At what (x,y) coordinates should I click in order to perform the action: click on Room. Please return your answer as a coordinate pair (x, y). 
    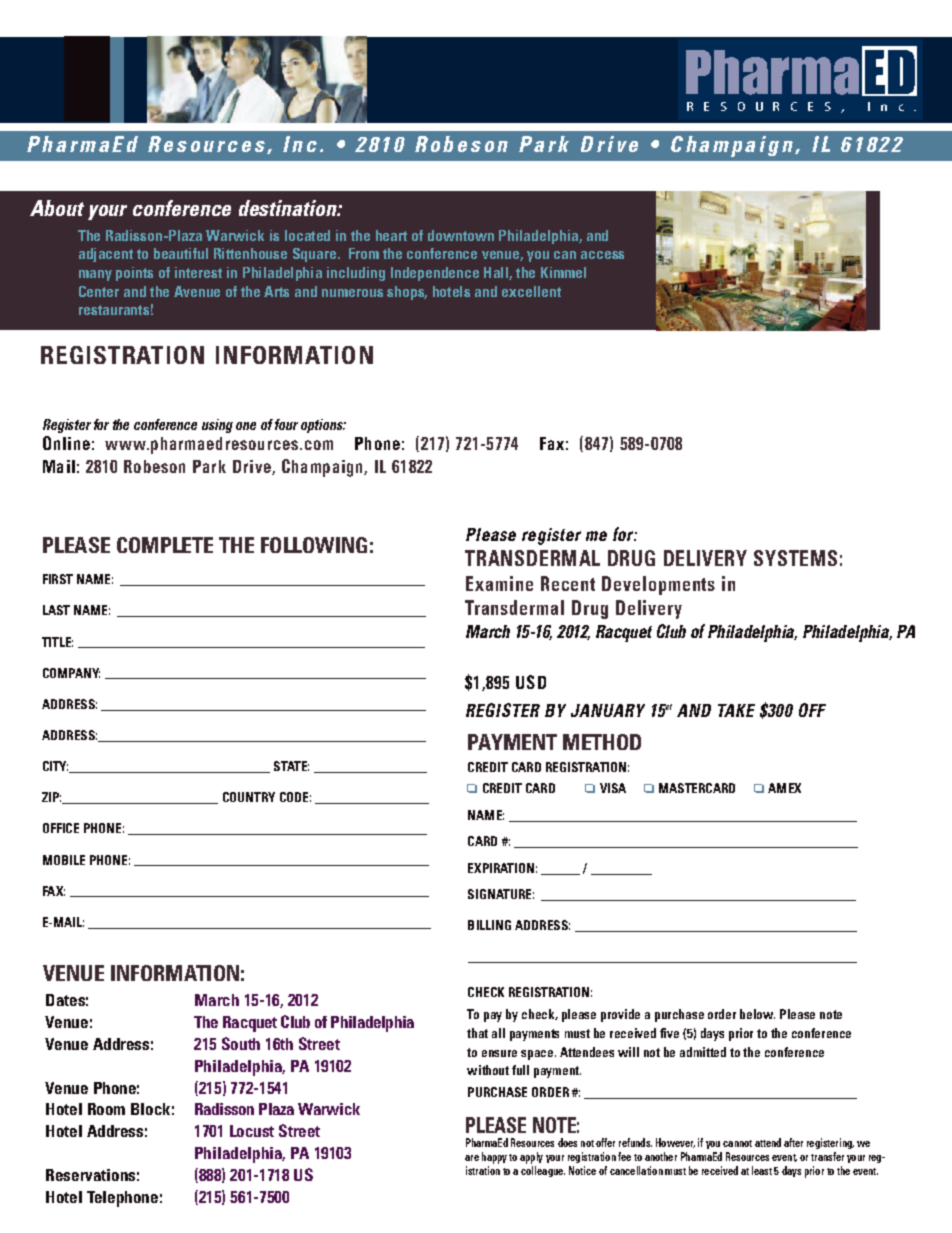
    Looking at the image, I should click on (106, 1109).
